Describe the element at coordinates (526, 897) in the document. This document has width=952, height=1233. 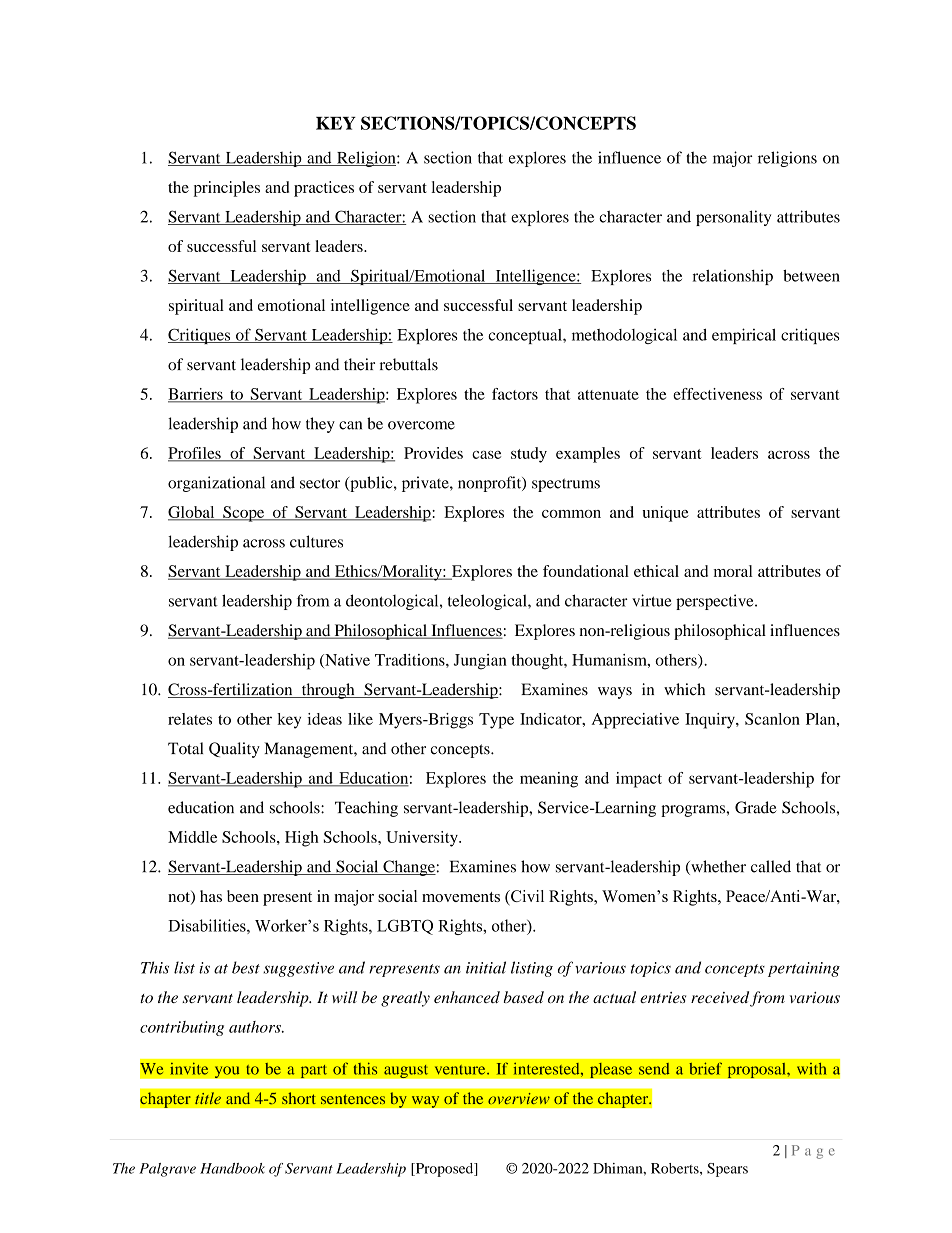
I see `Civil` at that location.
